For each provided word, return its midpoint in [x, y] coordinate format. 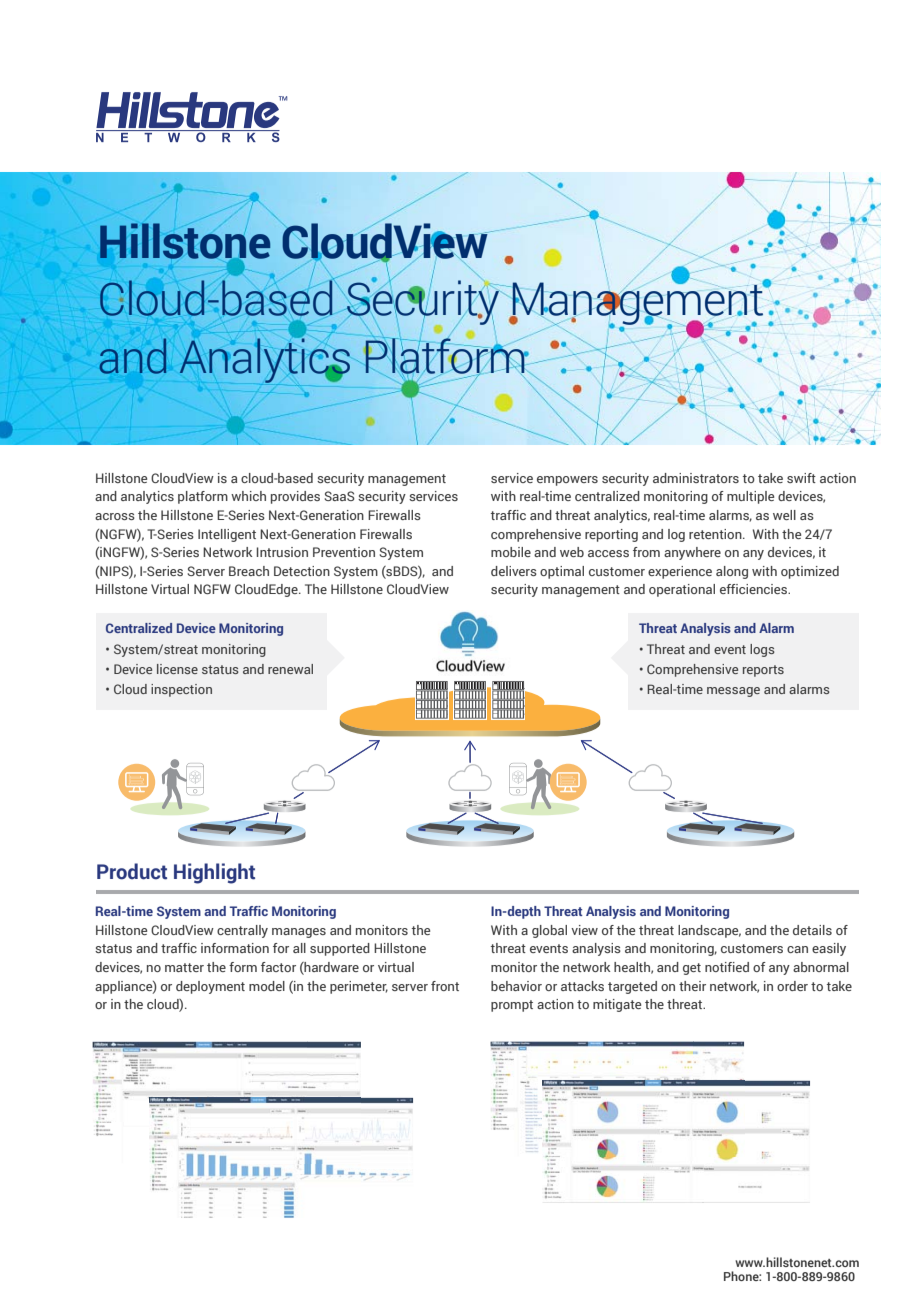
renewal [290, 669]
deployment [210, 987]
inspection [181, 690]
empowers [567, 481]
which [248, 496]
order [792, 986]
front [445, 986]
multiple [750, 497]
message [733, 692]
